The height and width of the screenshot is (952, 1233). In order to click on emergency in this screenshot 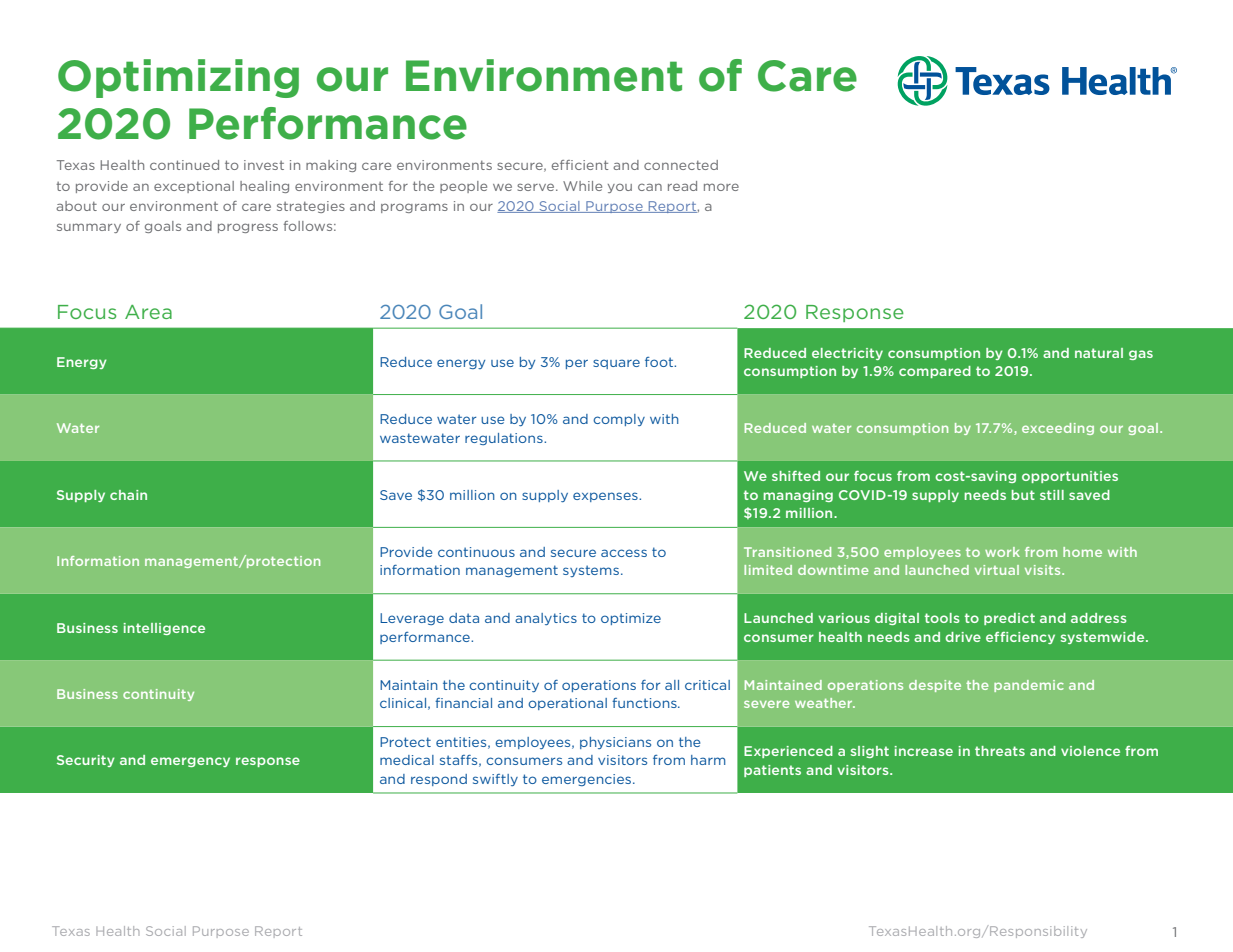, I will do `click(190, 762)`.
